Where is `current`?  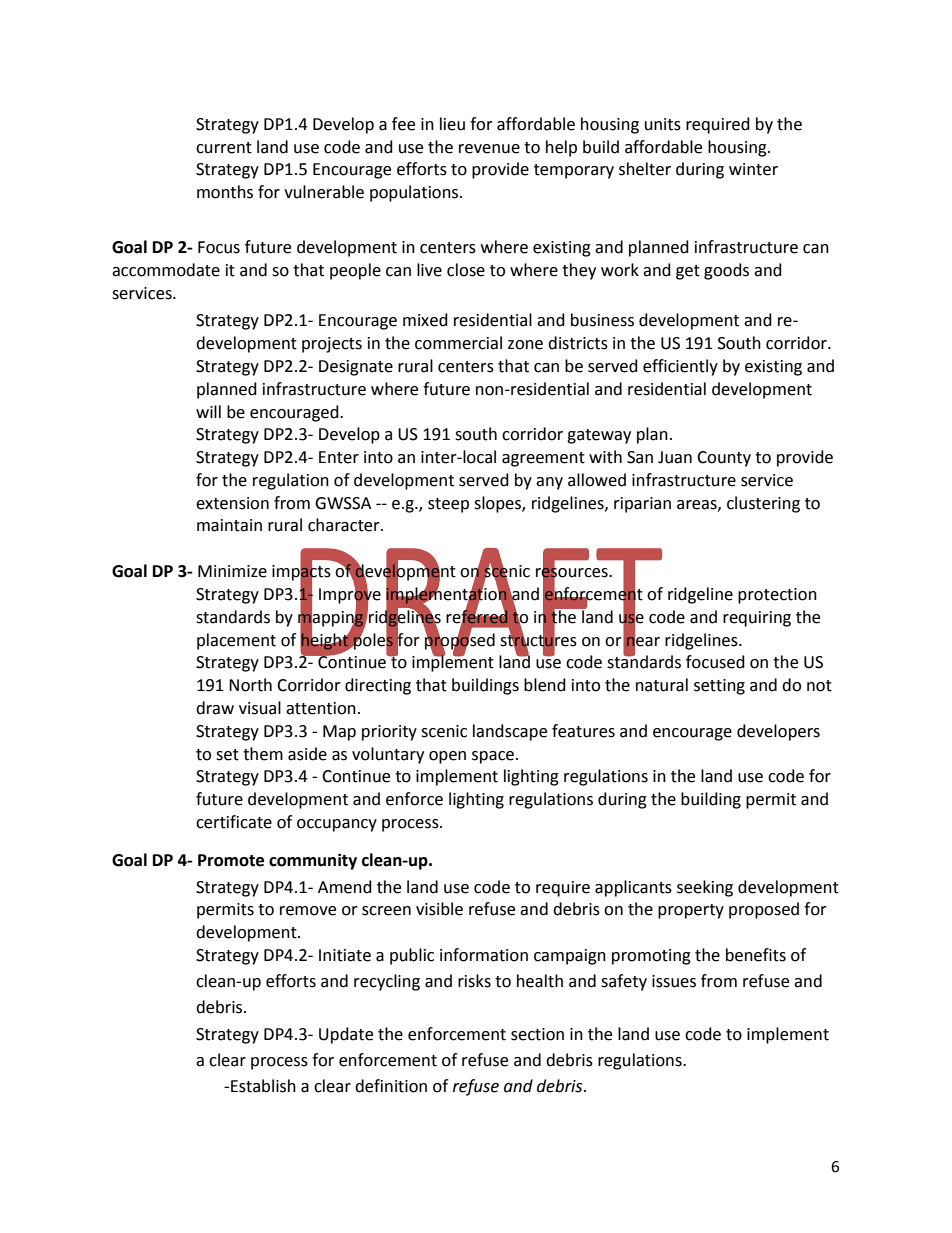
current is located at coordinates (224, 148).
